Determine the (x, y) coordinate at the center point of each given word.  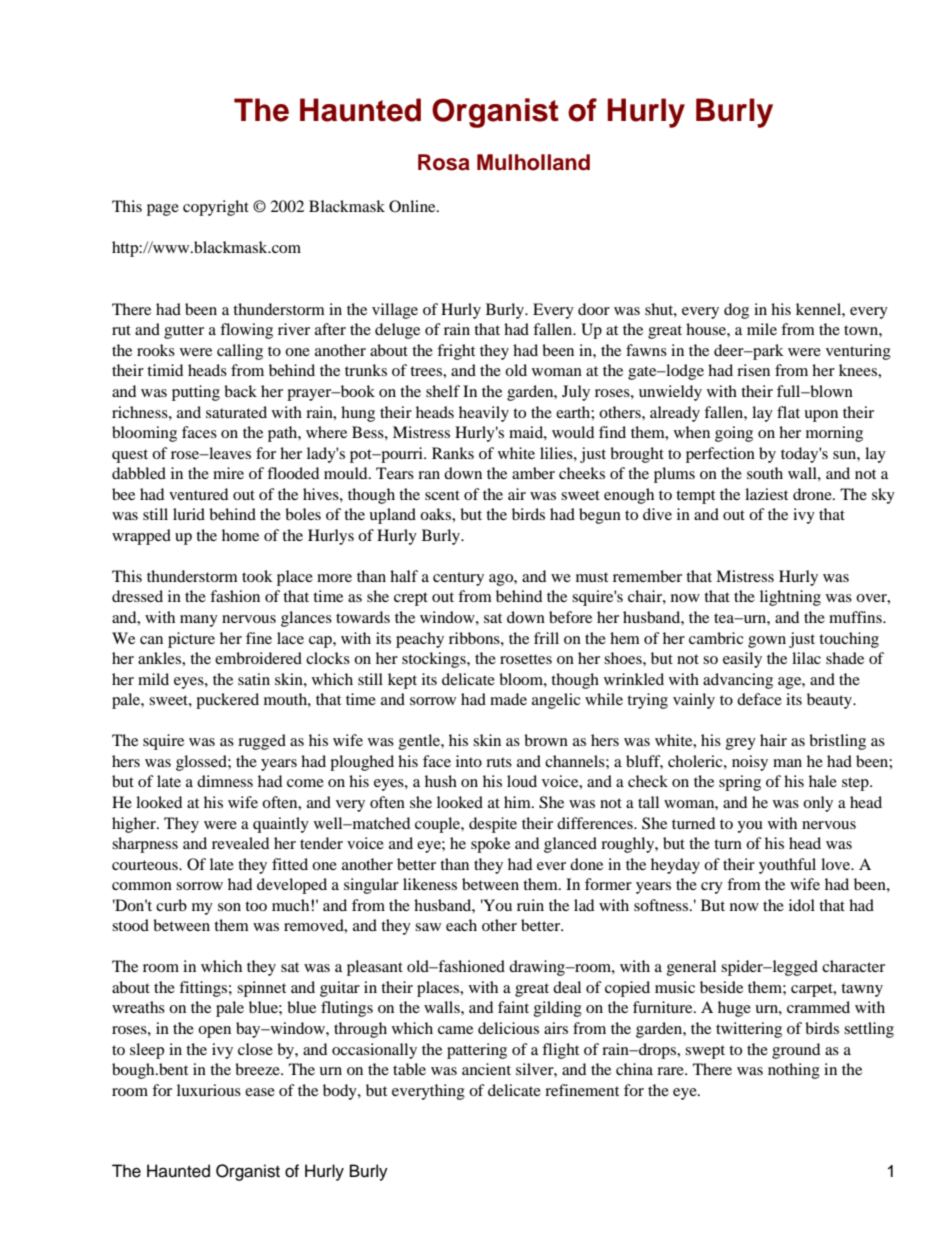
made (508, 699)
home (240, 535)
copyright (216, 208)
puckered (227, 701)
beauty (830, 701)
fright (456, 352)
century (458, 579)
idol (802, 905)
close (255, 1049)
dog (736, 311)
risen (753, 370)
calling (240, 352)
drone (813, 494)
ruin (530, 905)
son (229, 907)
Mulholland (533, 162)
